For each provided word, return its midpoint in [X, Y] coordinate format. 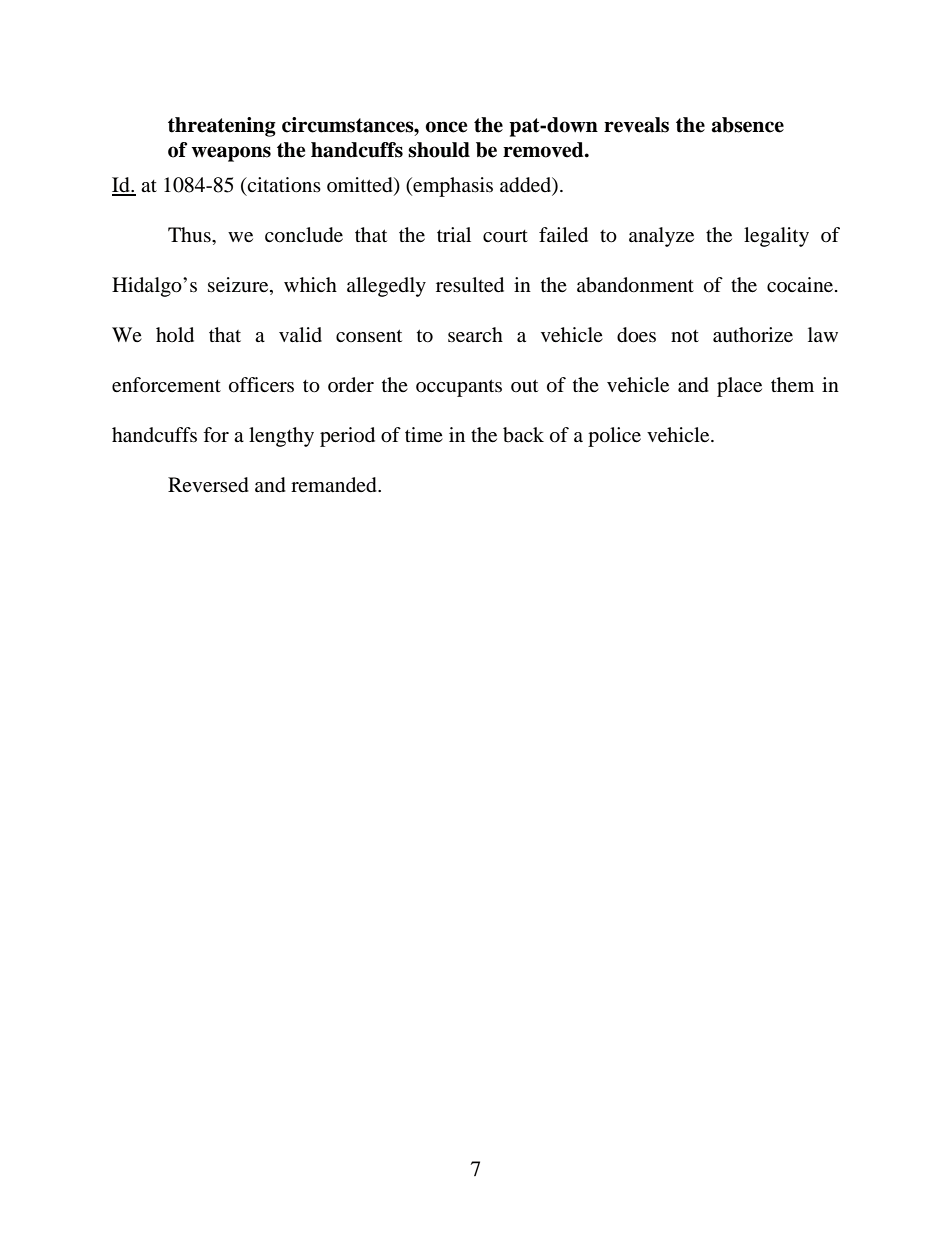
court [505, 236]
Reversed [208, 485]
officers [261, 385]
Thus [190, 235]
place [739, 387]
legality [776, 237]
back [523, 435]
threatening [222, 127]
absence [748, 125]
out [524, 385]
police [614, 437]
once [446, 127]
